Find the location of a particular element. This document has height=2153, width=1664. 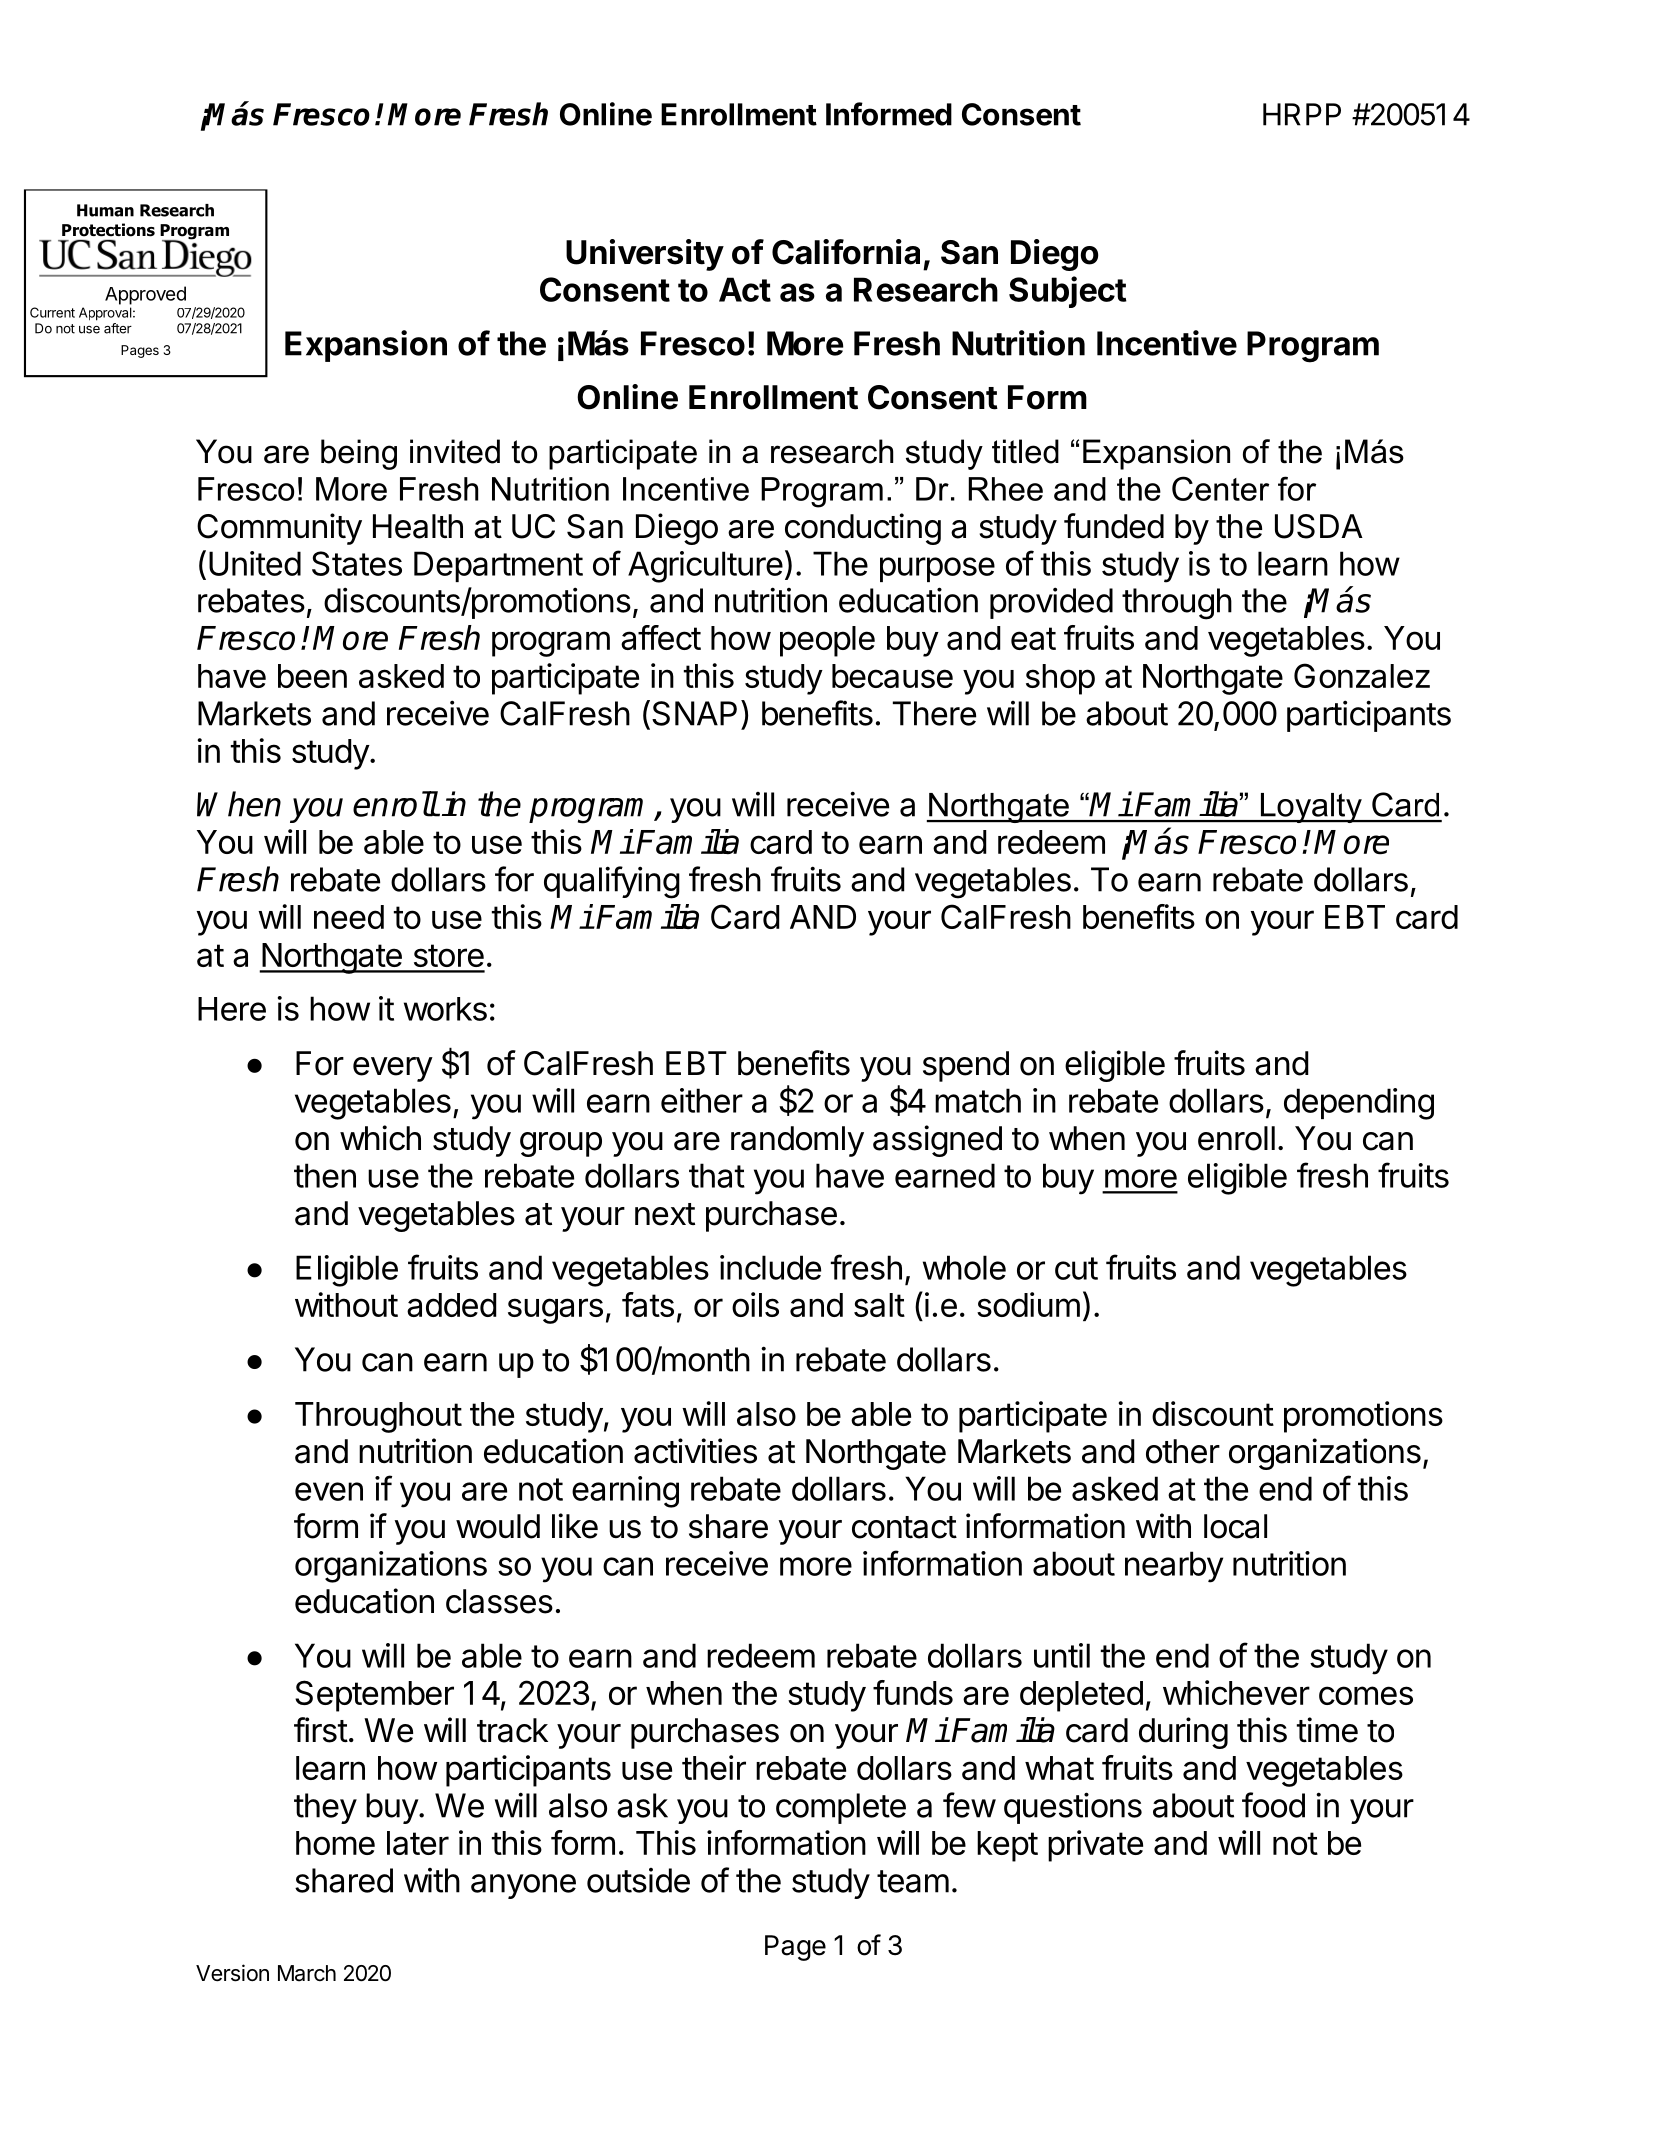

activities is located at coordinates (695, 1451).
